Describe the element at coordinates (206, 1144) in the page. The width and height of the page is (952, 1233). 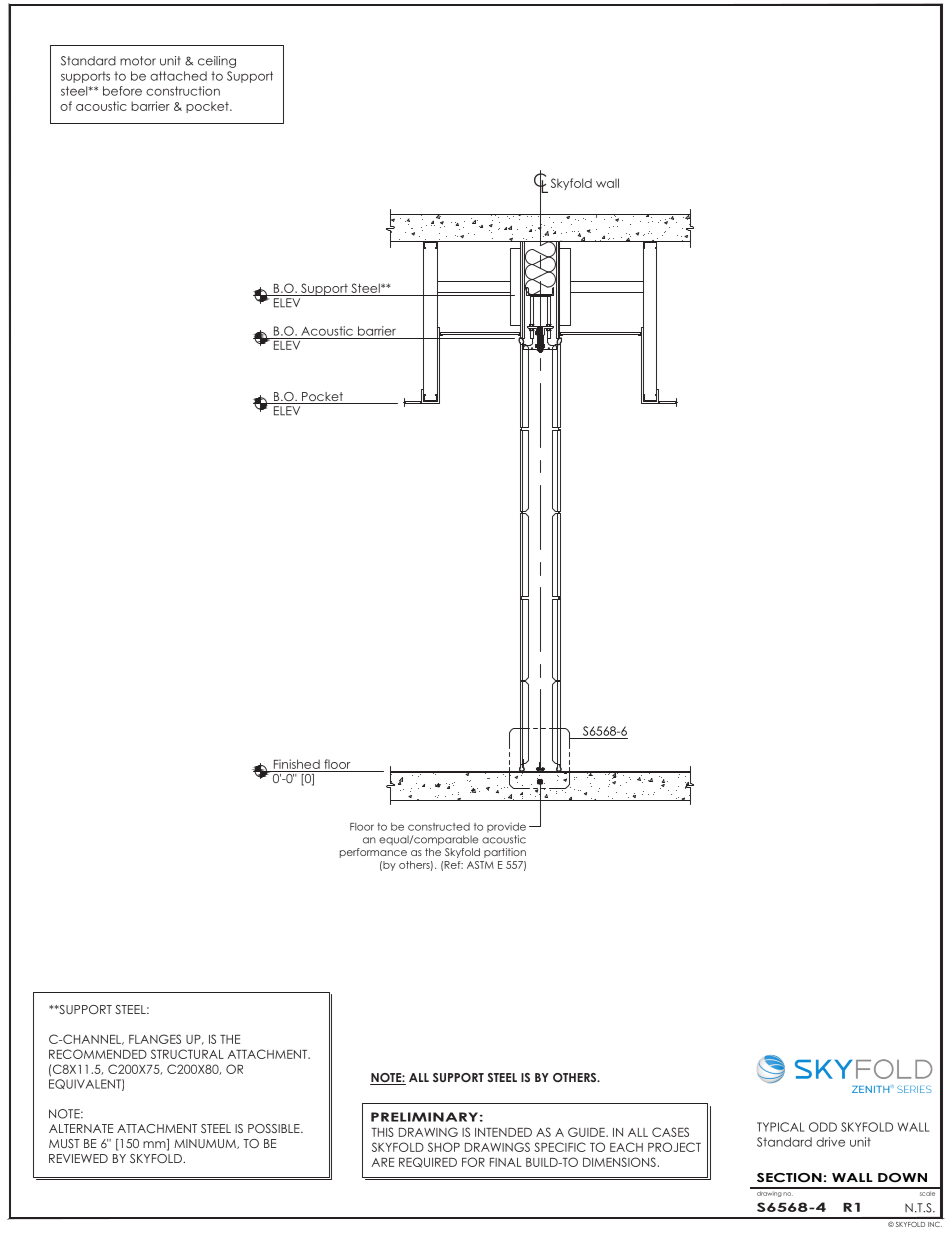
I see `MINUMUM` at that location.
